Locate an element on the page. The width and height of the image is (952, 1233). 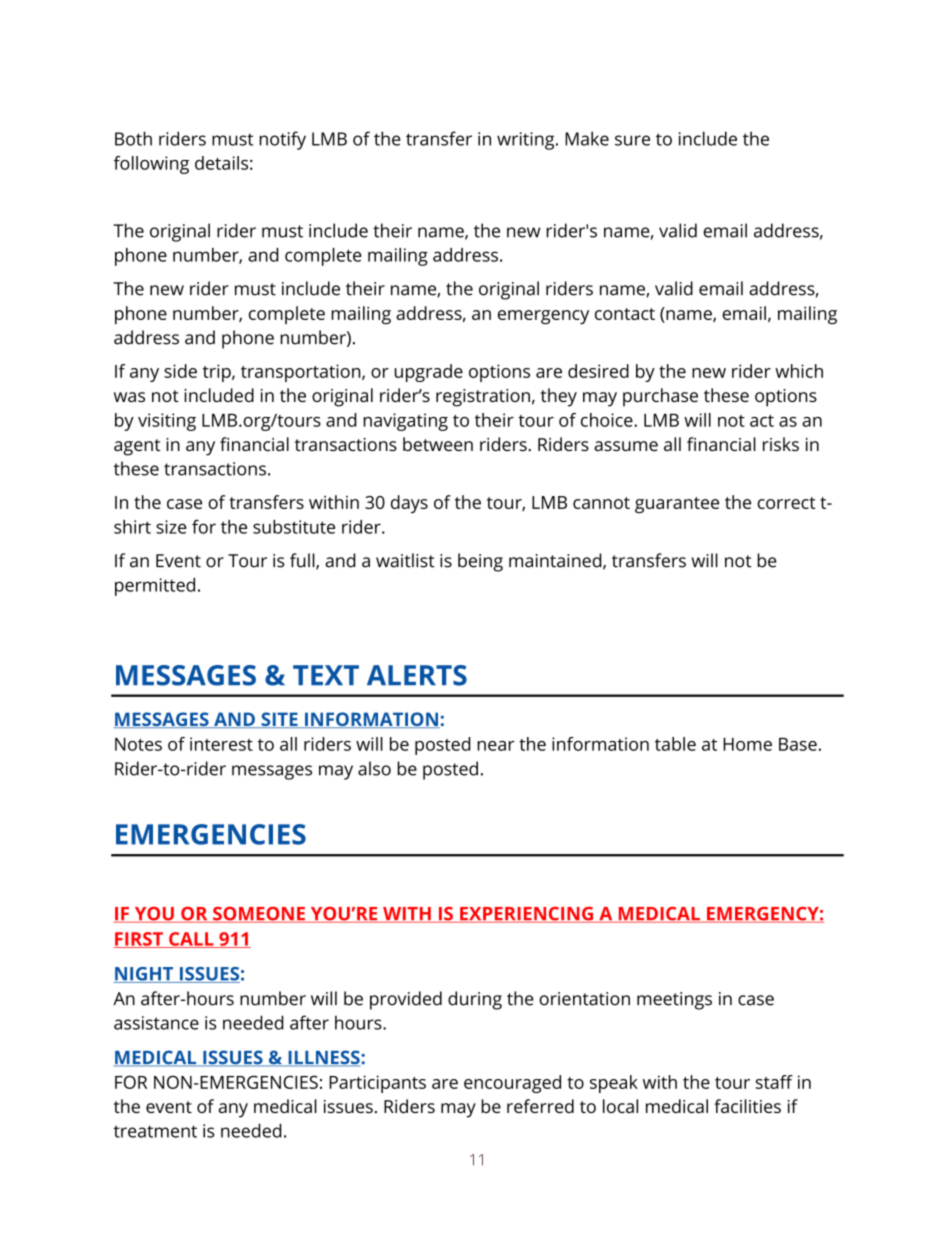
encouraged is located at coordinates (512, 1084).
